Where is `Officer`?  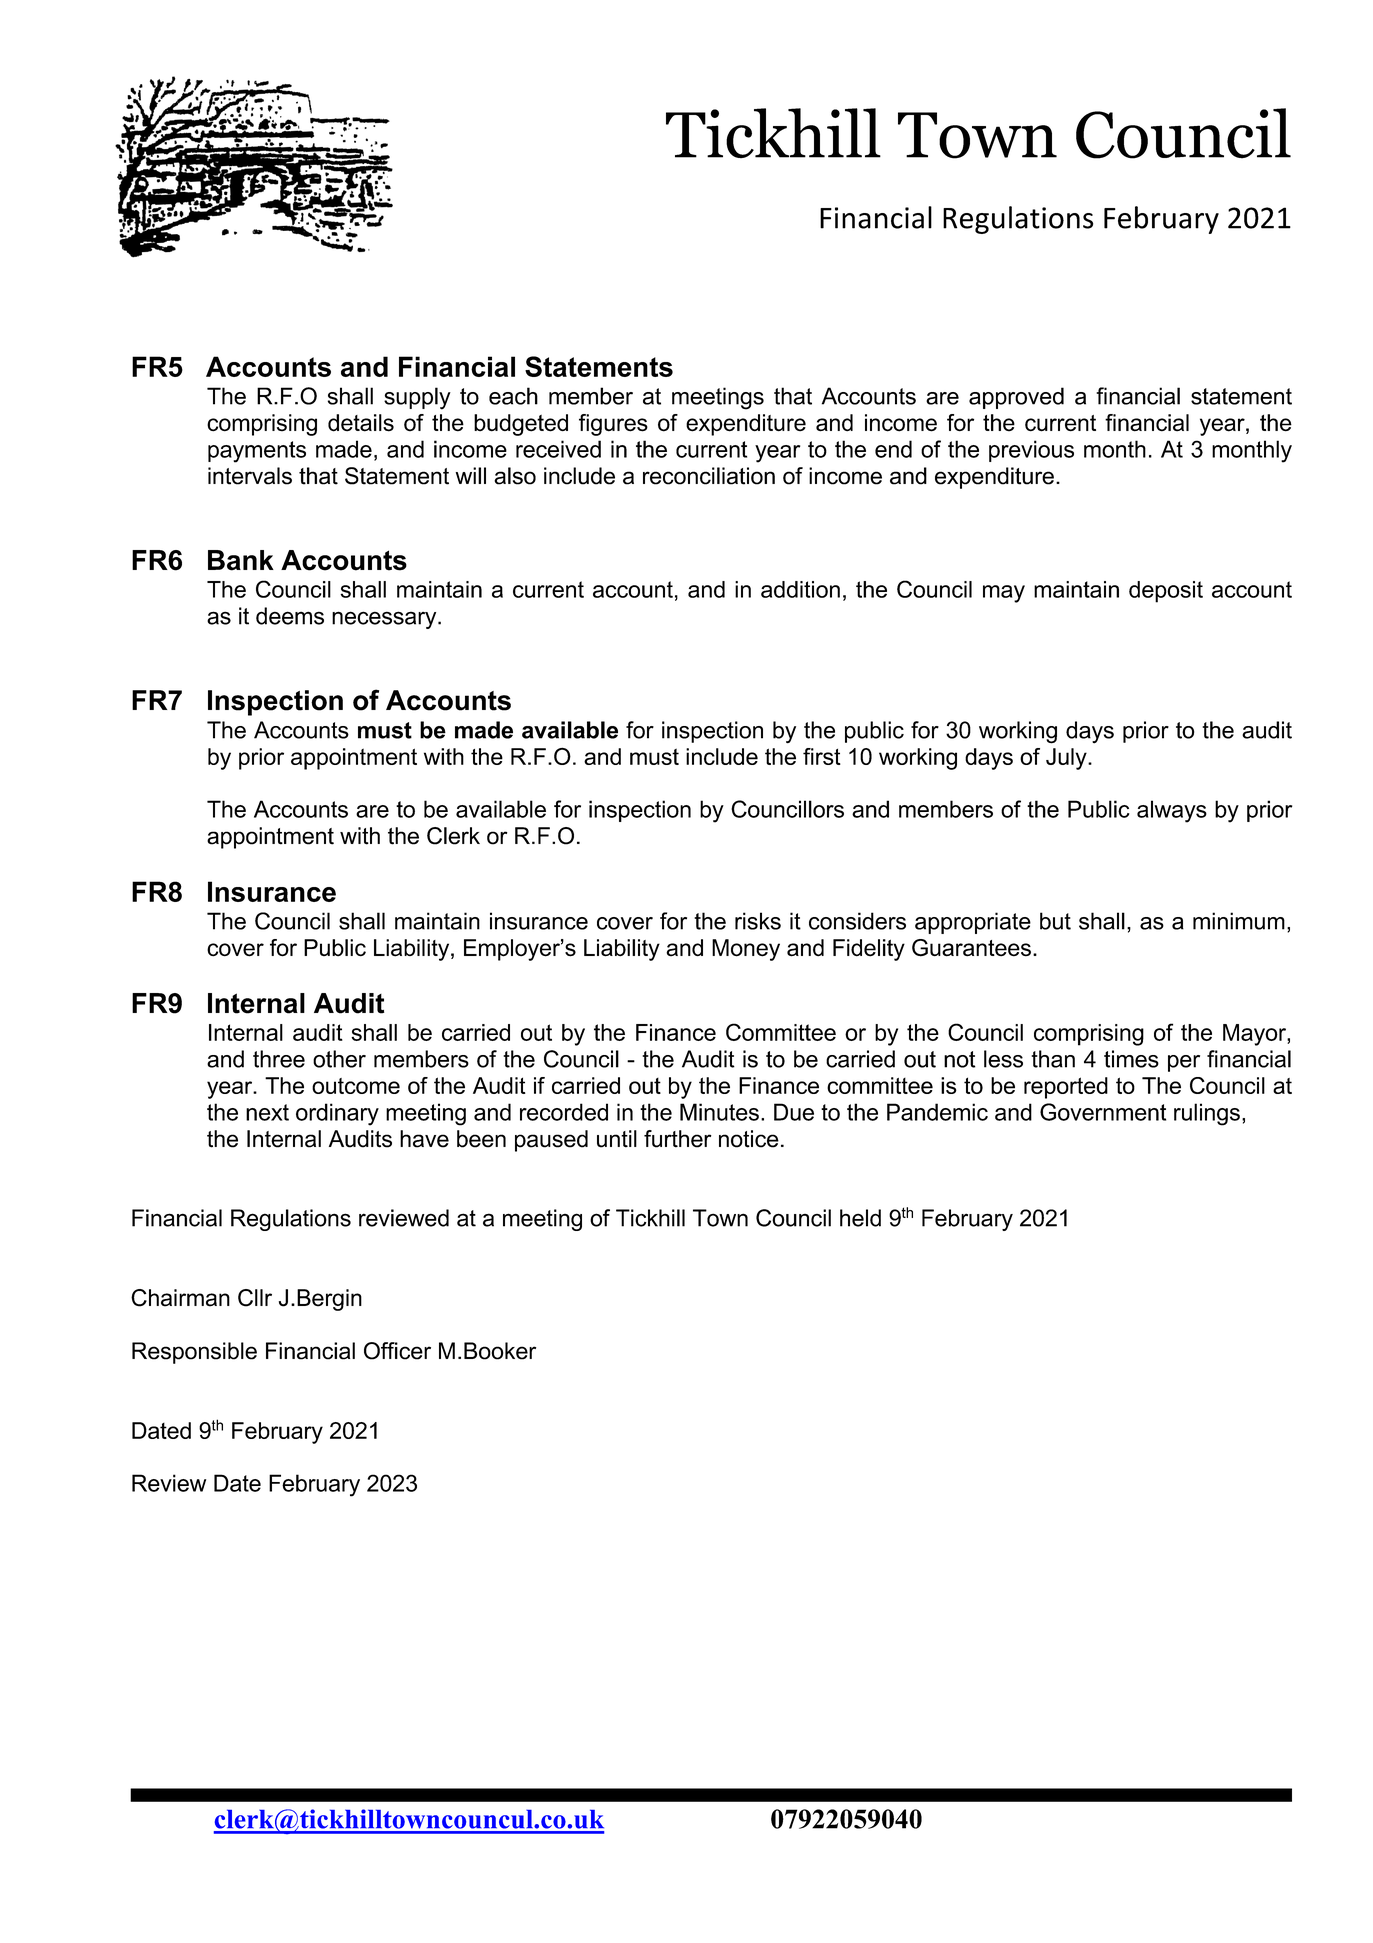 Officer is located at coordinates (397, 1351).
